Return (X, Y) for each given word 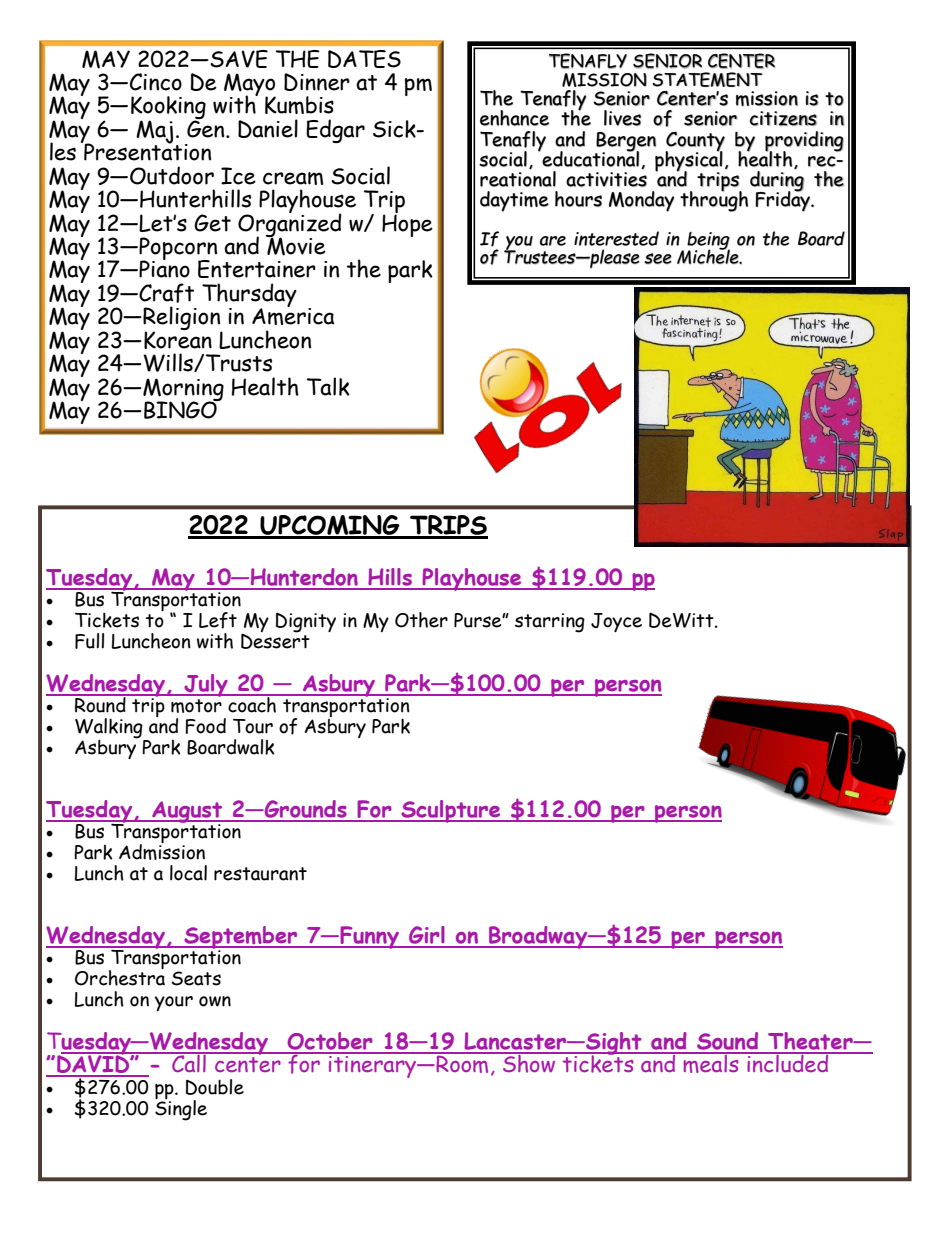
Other (421, 620)
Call (189, 1062)
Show (529, 1062)
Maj (154, 133)
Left (218, 620)
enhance (514, 118)
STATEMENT (707, 79)
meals (711, 1062)
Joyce (616, 622)
